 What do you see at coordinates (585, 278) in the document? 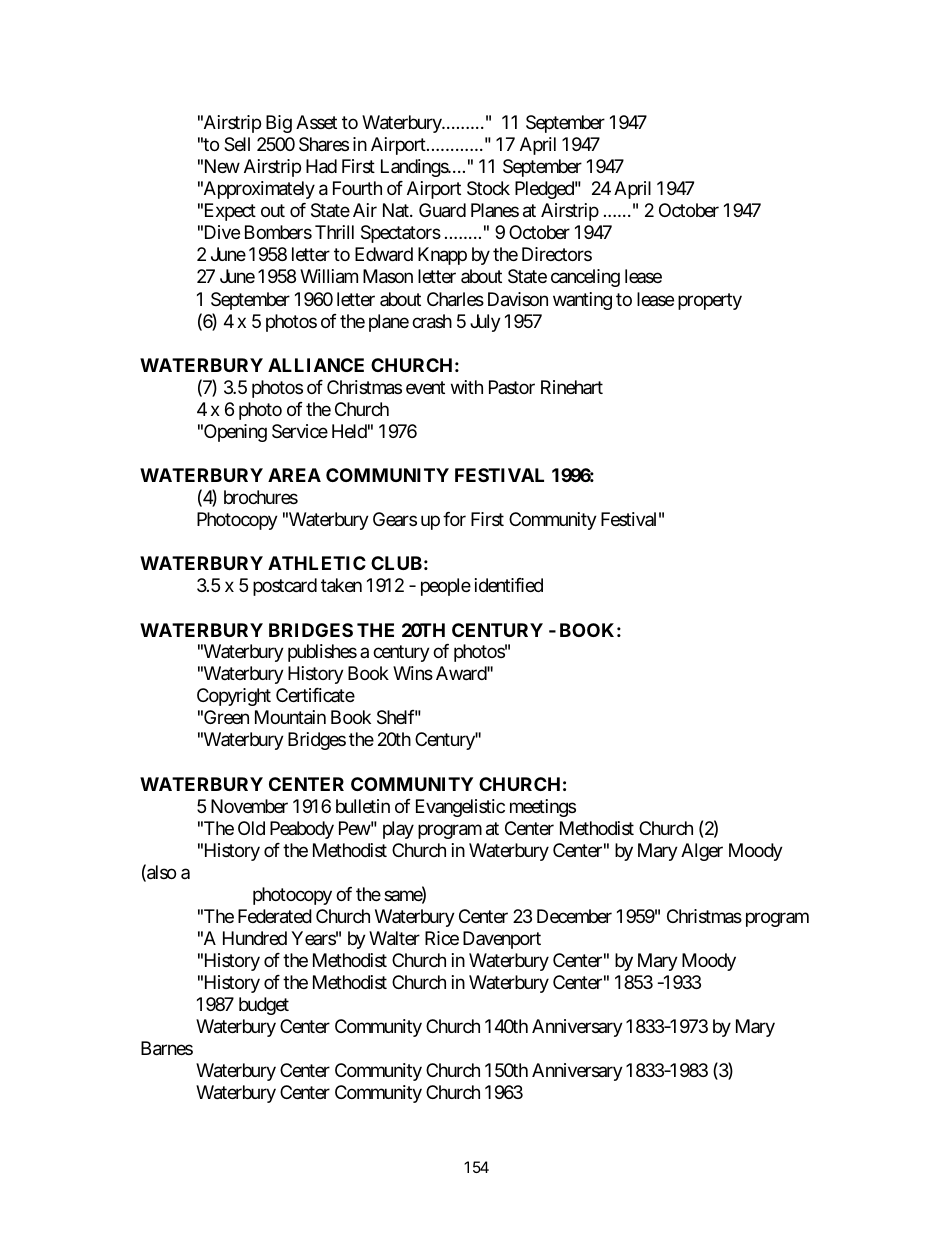
I see `canceling` at bounding box center [585, 278].
